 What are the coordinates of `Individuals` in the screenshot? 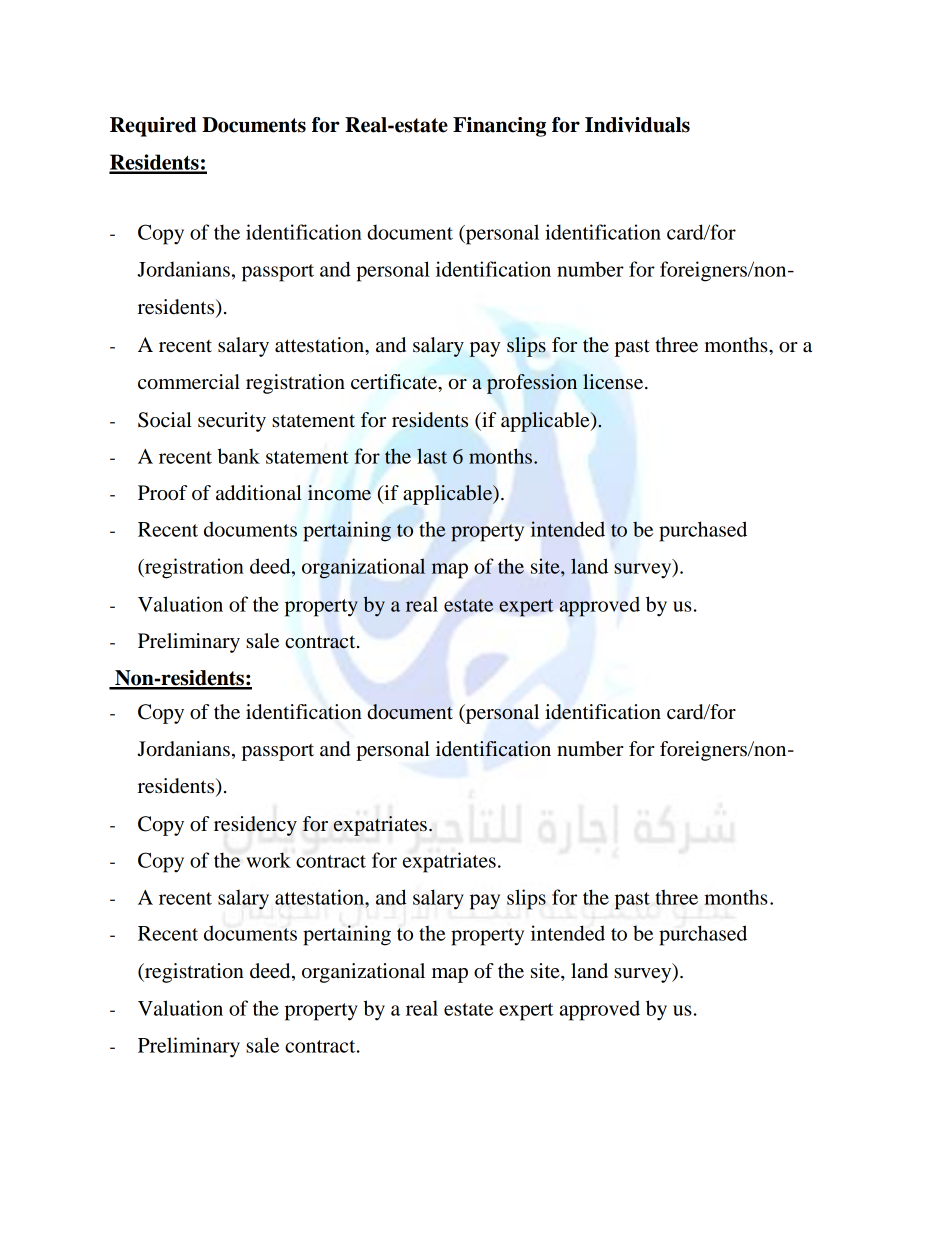 It's located at (637, 125).
